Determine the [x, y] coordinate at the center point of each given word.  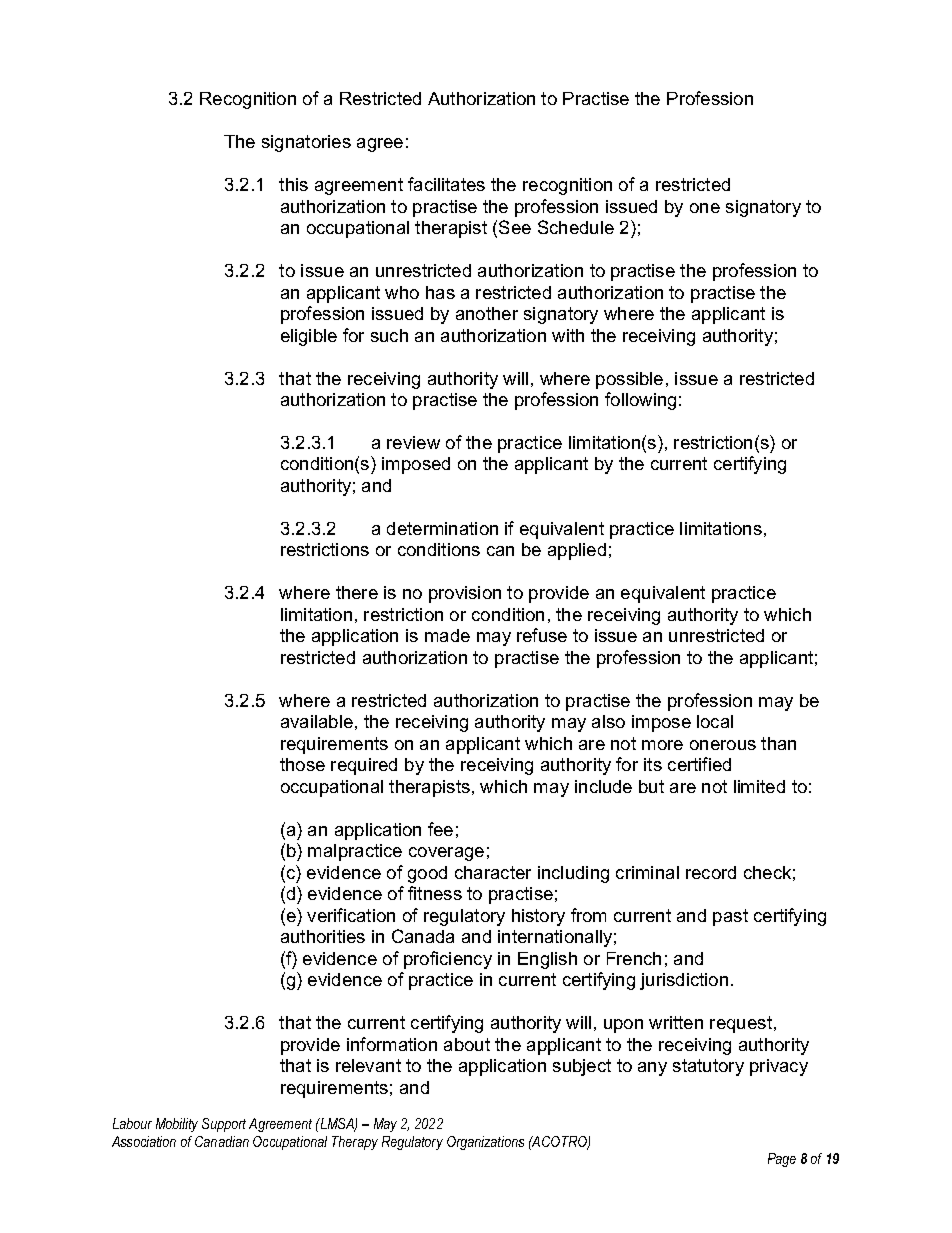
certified [699, 764]
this [293, 184]
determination [442, 528]
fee [440, 829]
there [357, 592]
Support [224, 1125]
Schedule [576, 227]
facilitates [446, 184]
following [640, 401]
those [302, 764]
